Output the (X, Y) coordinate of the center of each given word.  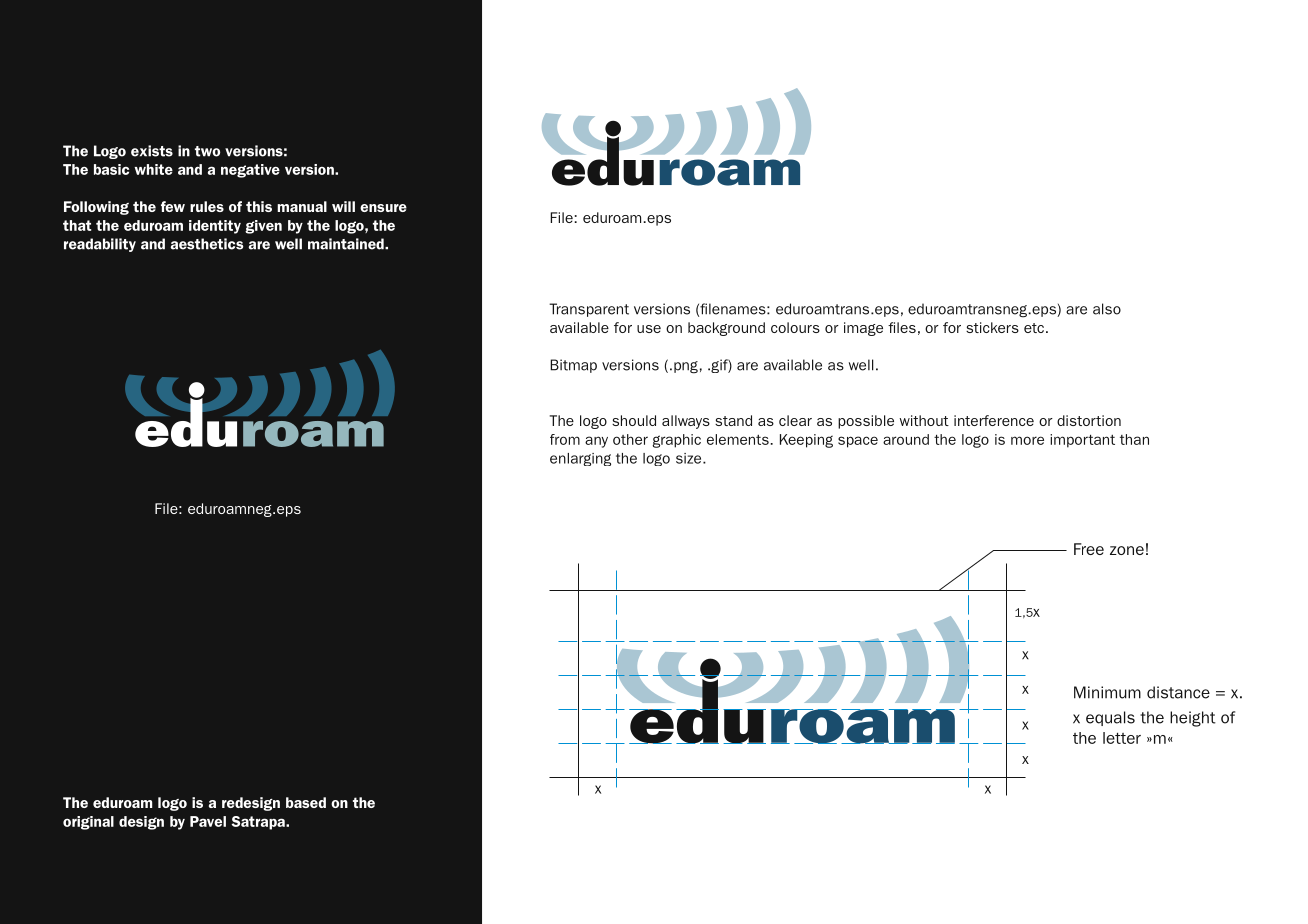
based (306, 802)
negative (250, 171)
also (1107, 309)
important (1082, 441)
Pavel (208, 821)
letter (1122, 738)
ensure (383, 208)
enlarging (580, 459)
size (690, 458)
